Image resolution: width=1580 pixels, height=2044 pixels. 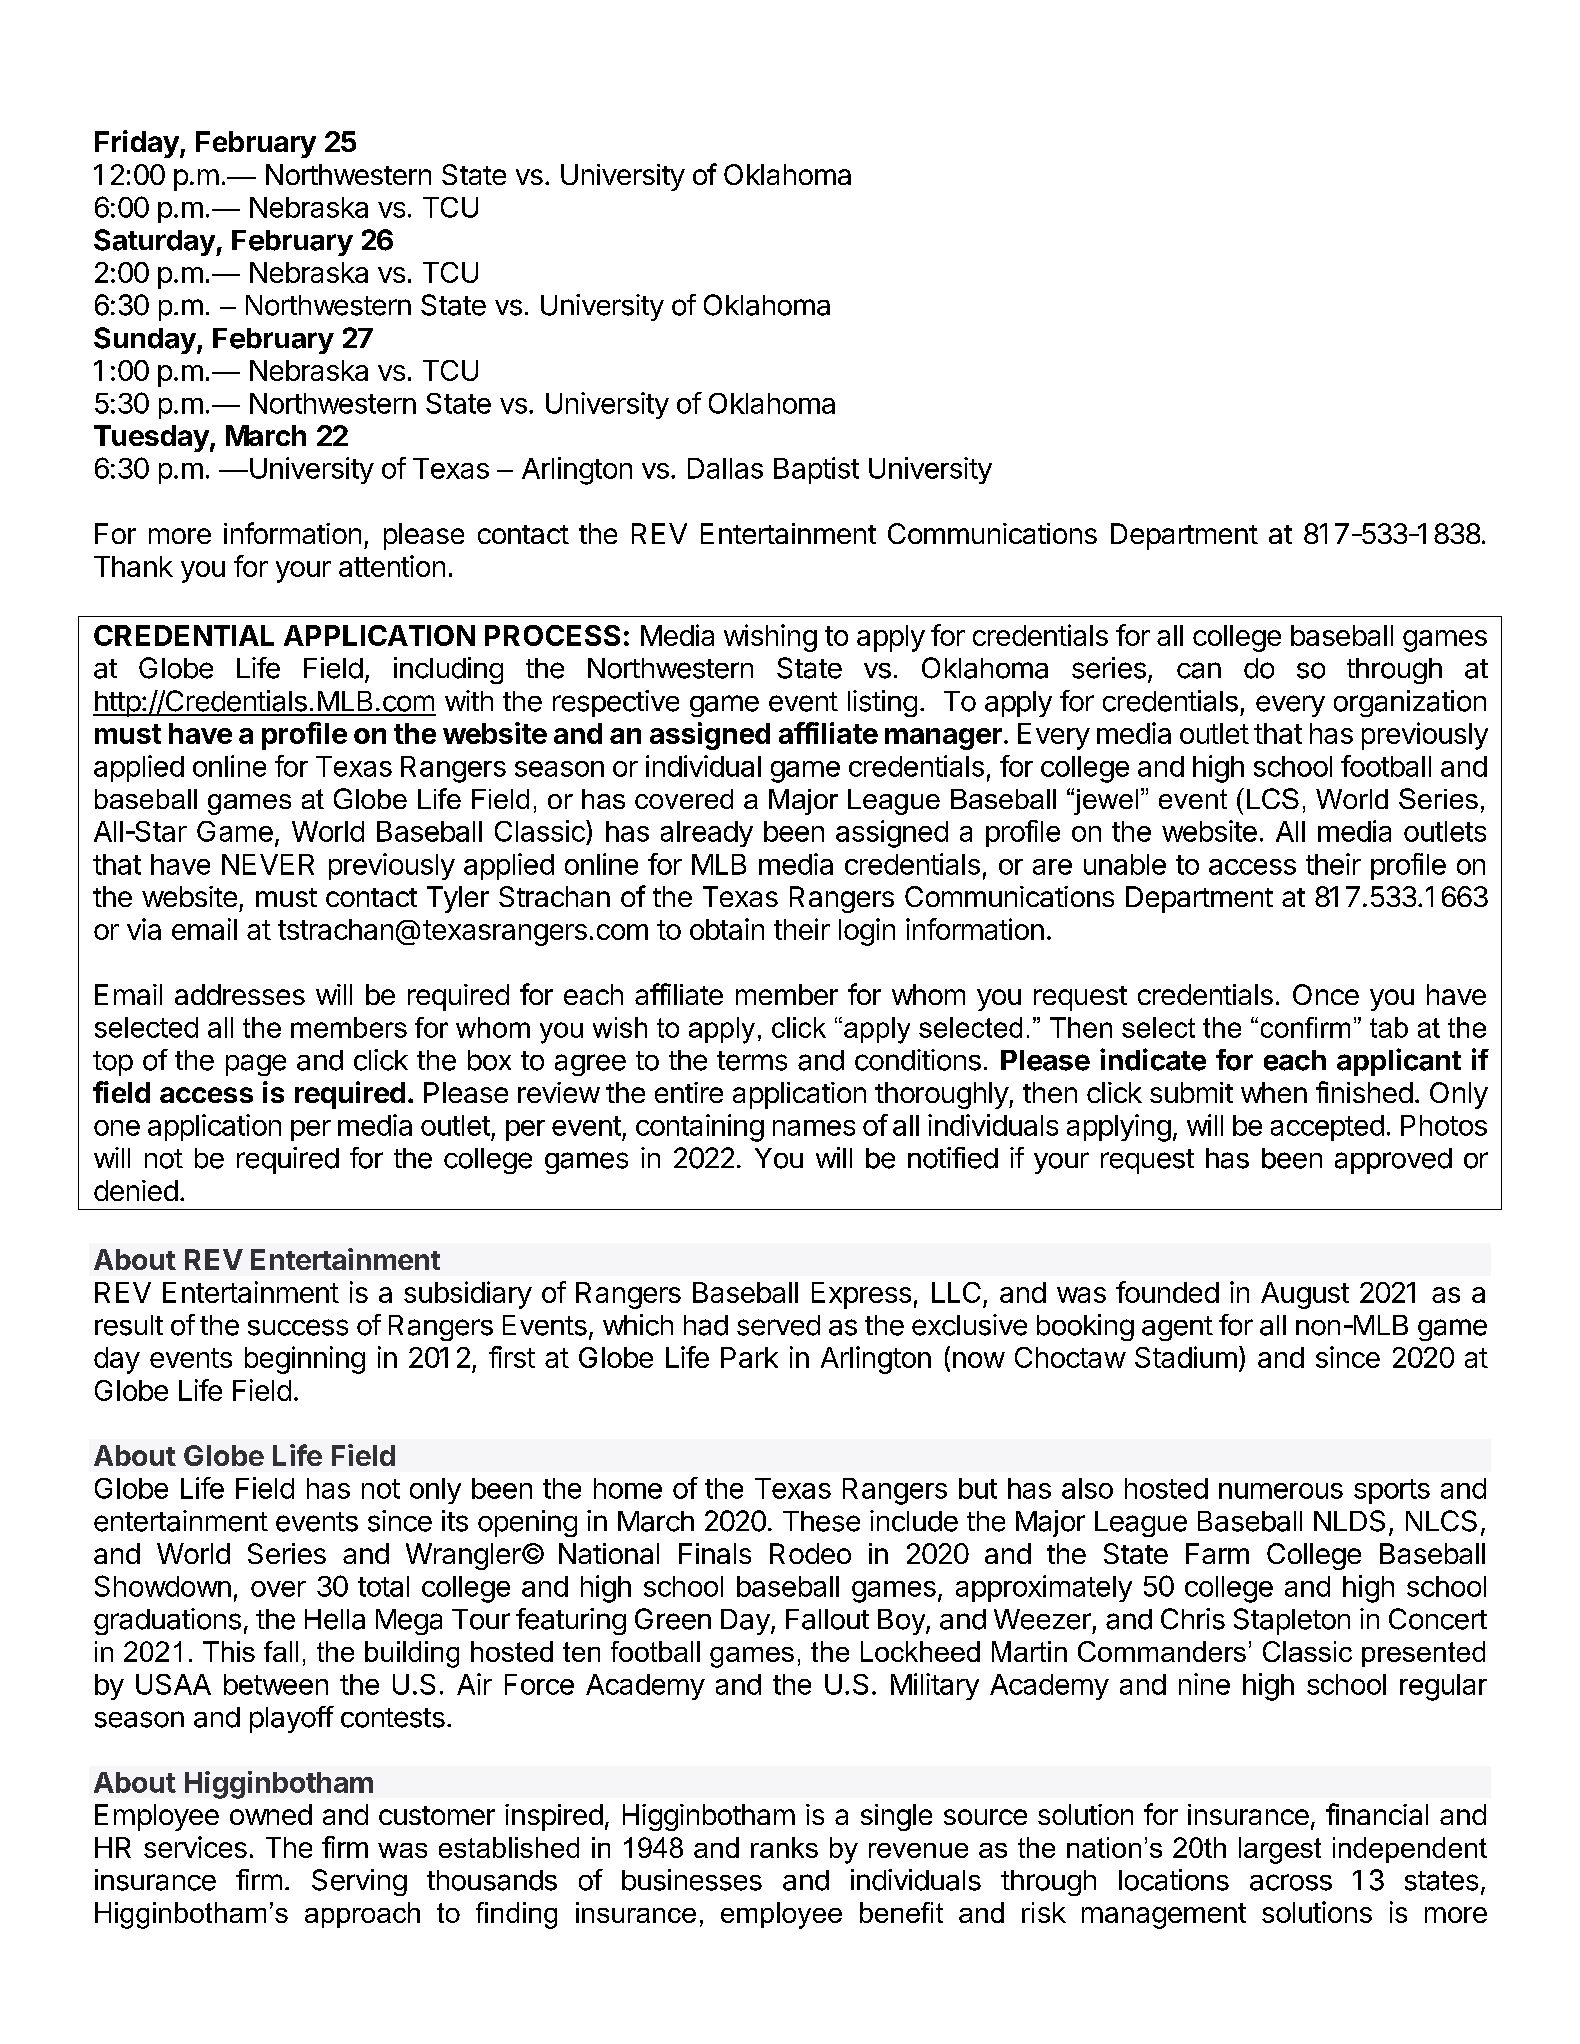 I want to click on owned, so click(x=271, y=1814).
